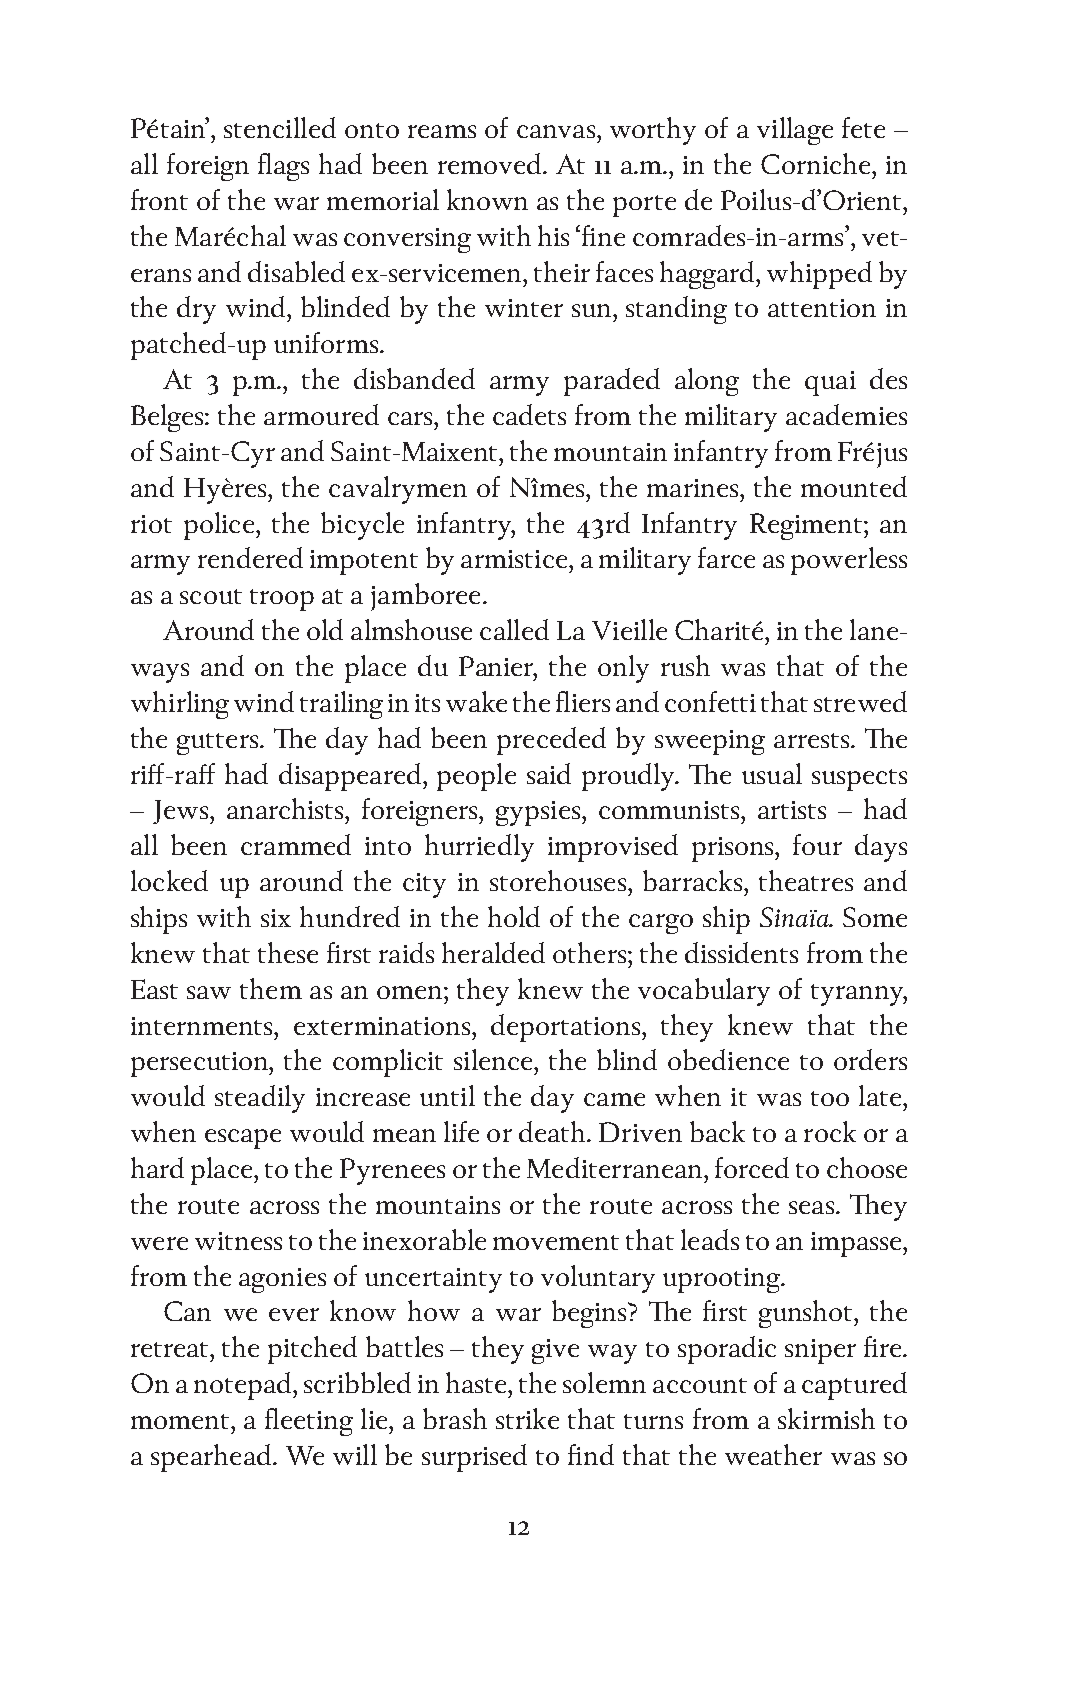 The width and height of the image is (1065, 1698). I want to click on cadets, so click(529, 414).
